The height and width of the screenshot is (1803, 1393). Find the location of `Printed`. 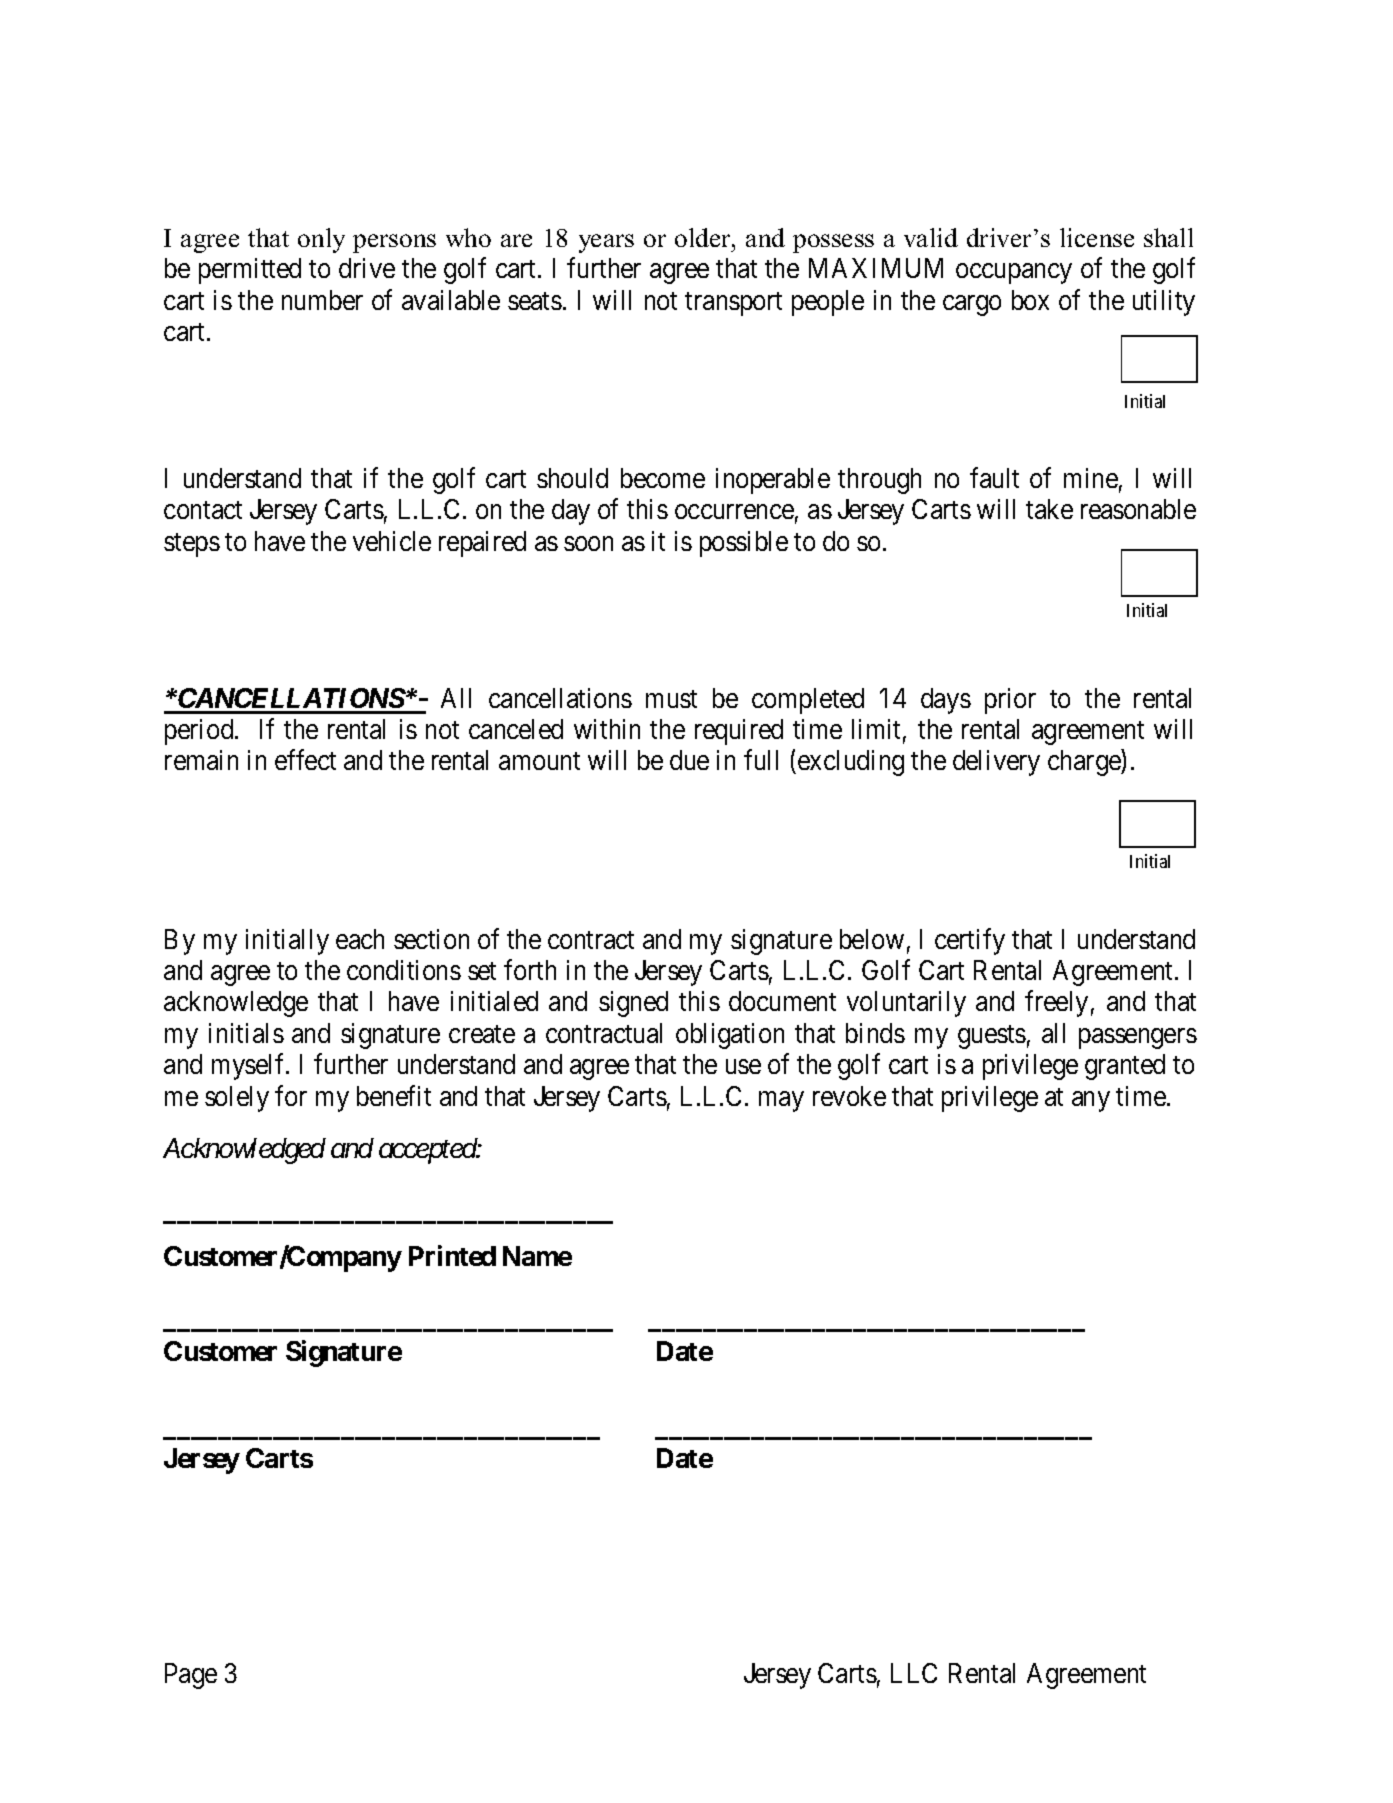

Printed is located at coordinates (452, 1256).
